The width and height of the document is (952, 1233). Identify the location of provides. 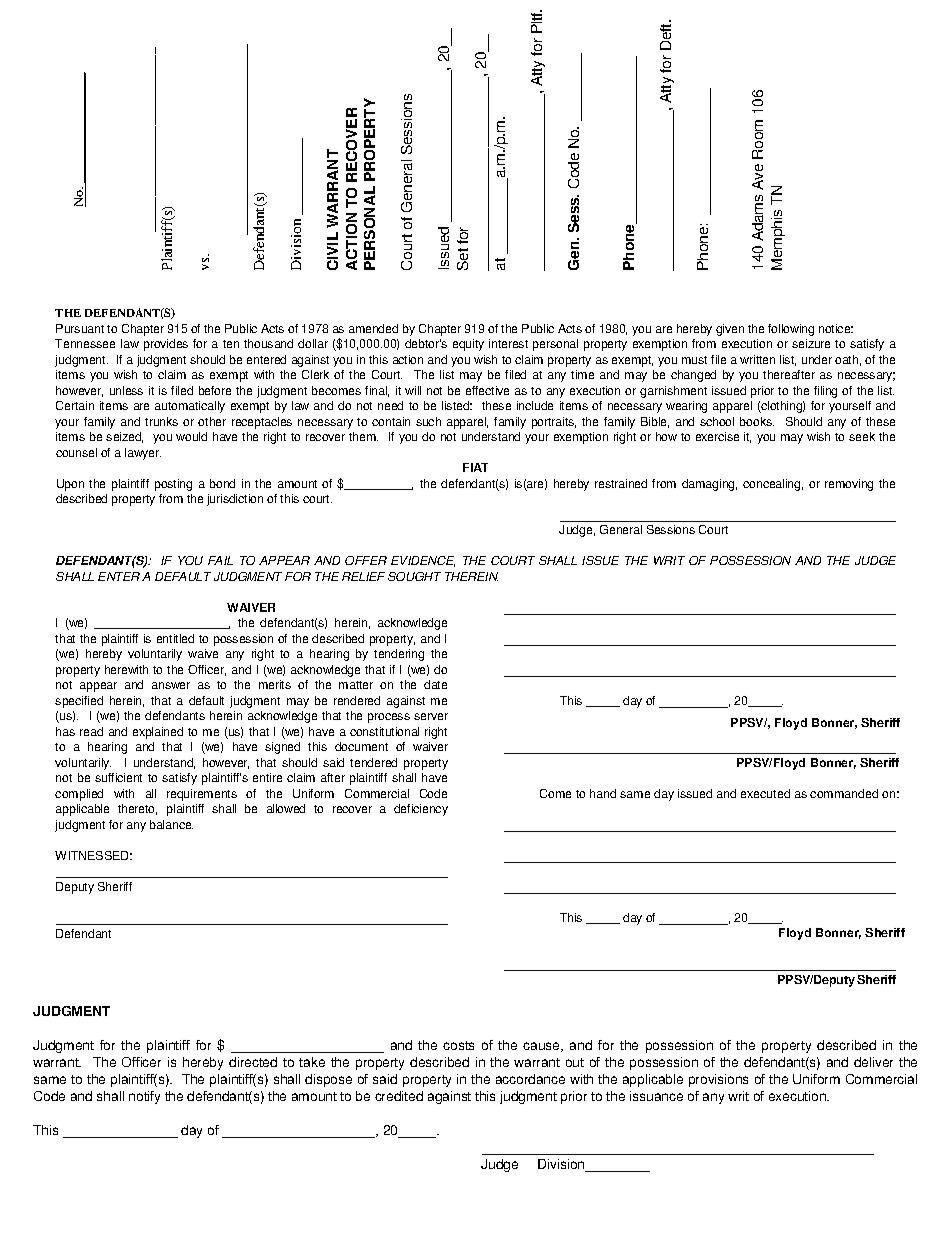
(166, 345).
